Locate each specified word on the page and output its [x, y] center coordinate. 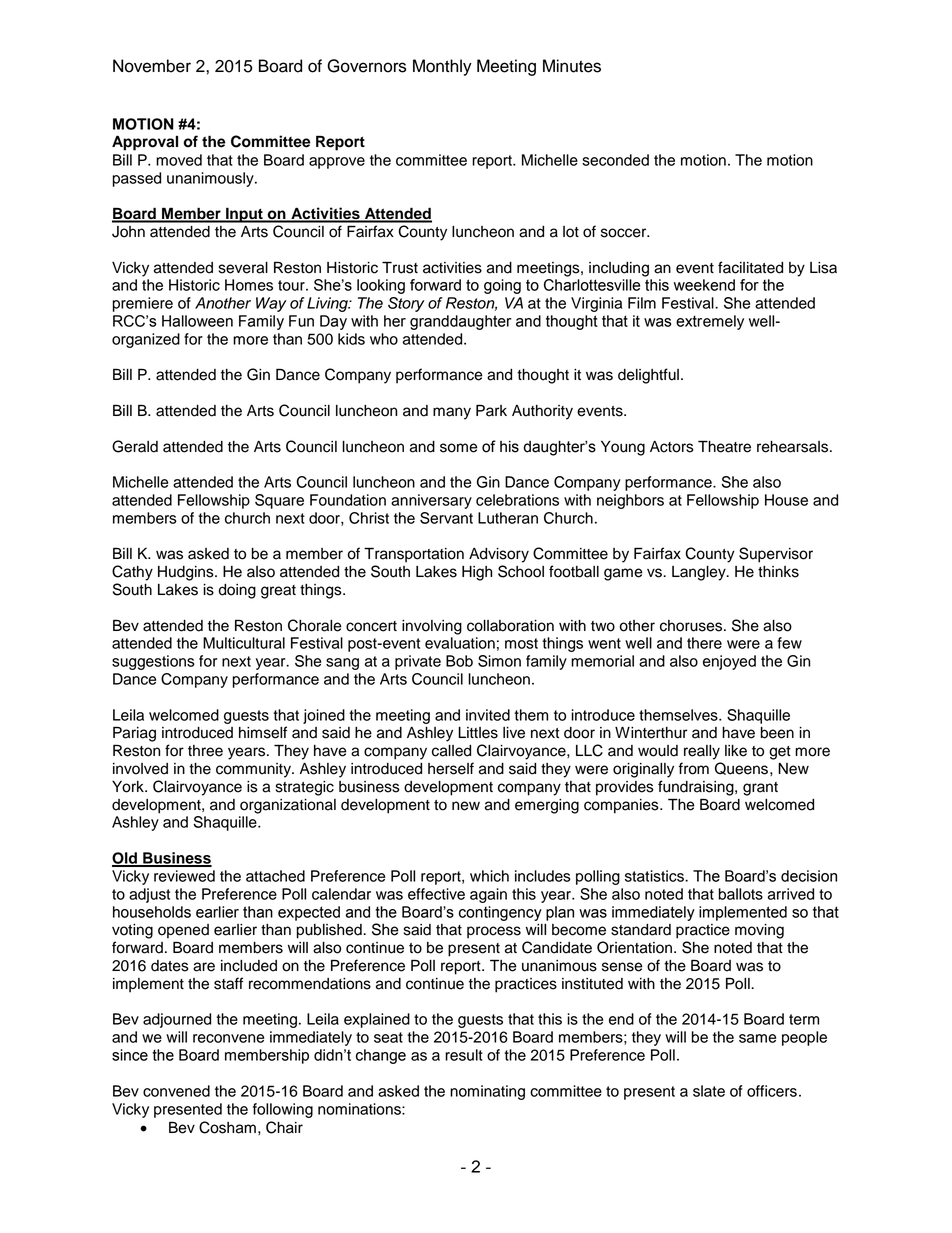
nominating [487, 1092]
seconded [615, 160]
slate [709, 1091]
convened [176, 1091]
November [152, 66]
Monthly [442, 67]
